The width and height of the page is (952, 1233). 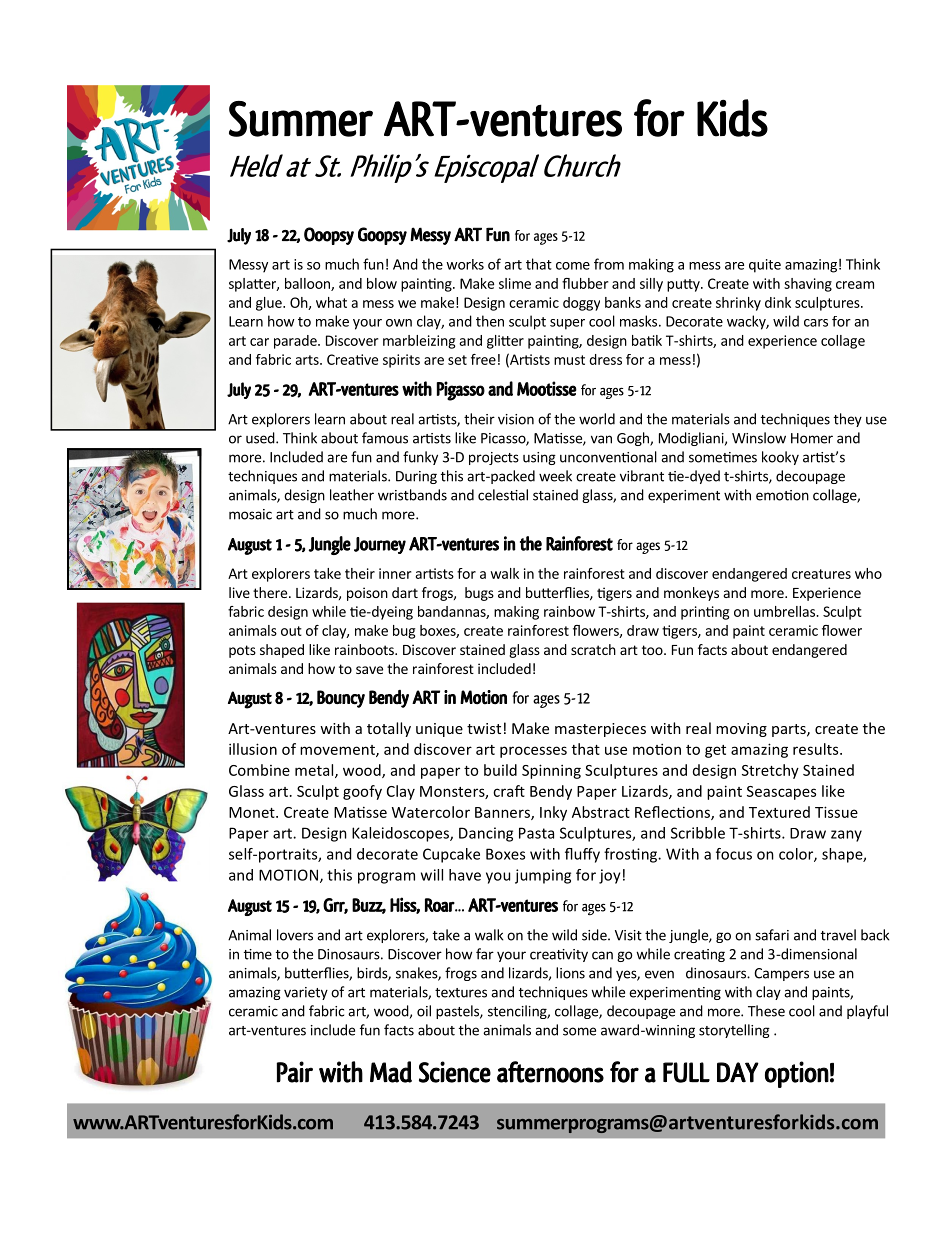 What do you see at coordinates (341, 699) in the page?
I see `Bouncy` at bounding box center [341, 699].
